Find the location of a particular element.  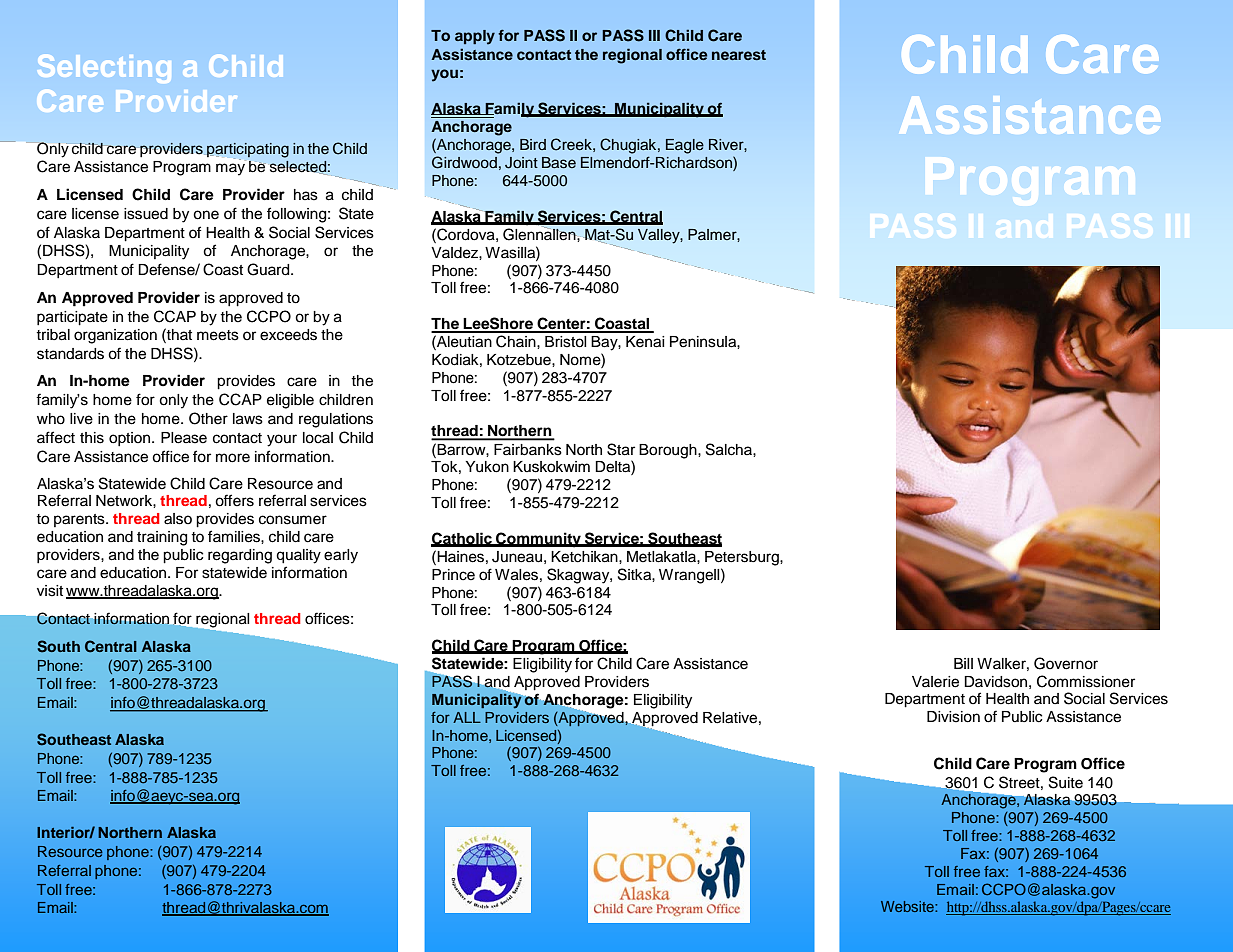

Suite is located at coordinates (1066, 782).
